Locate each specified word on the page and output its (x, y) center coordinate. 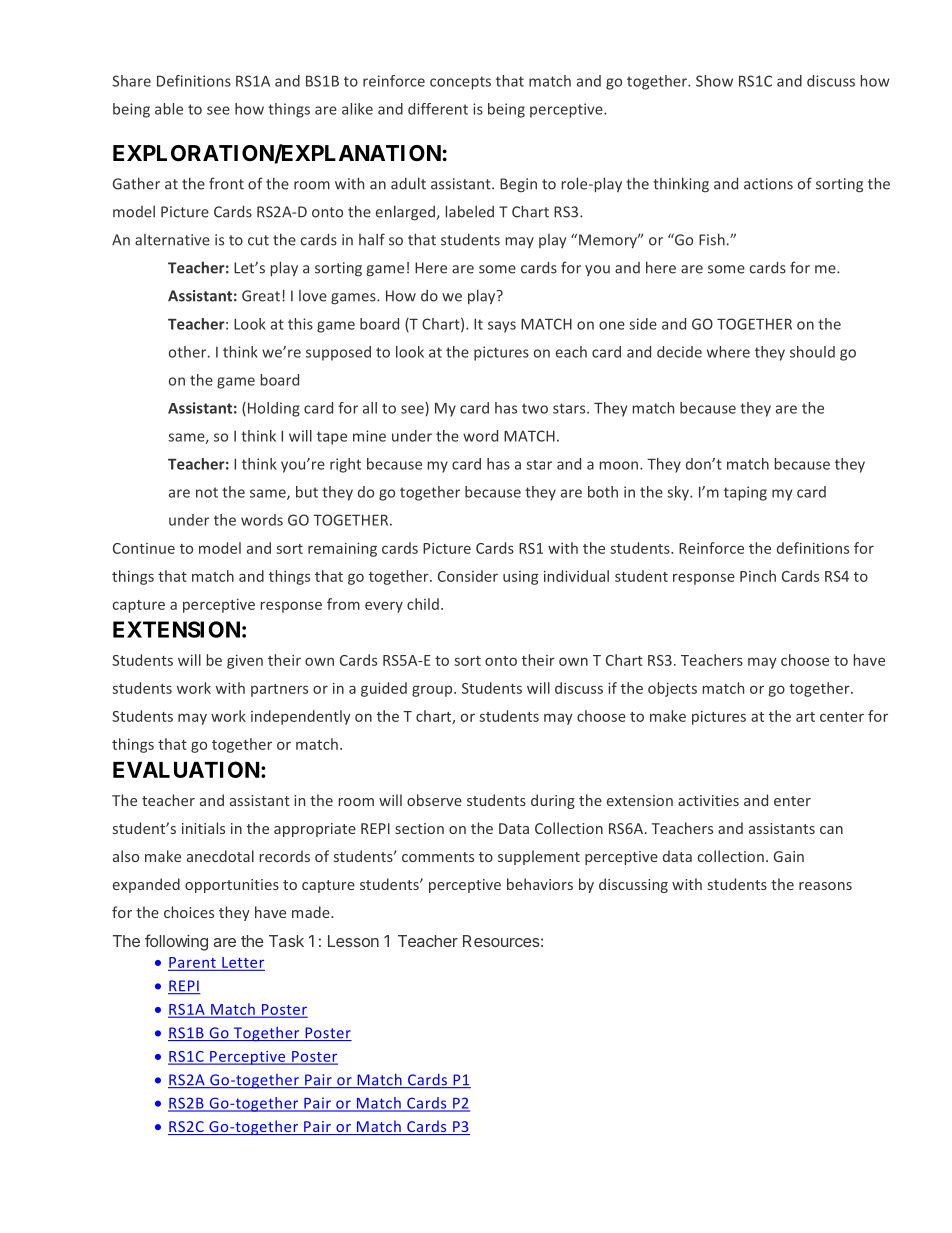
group (433, 691)
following (176, 942)
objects (672, 689)
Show (714, 81)
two (535, 408)
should (812, 352)
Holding (274, 409)
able (169, 109)
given (245, 662)
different (438, 109)
